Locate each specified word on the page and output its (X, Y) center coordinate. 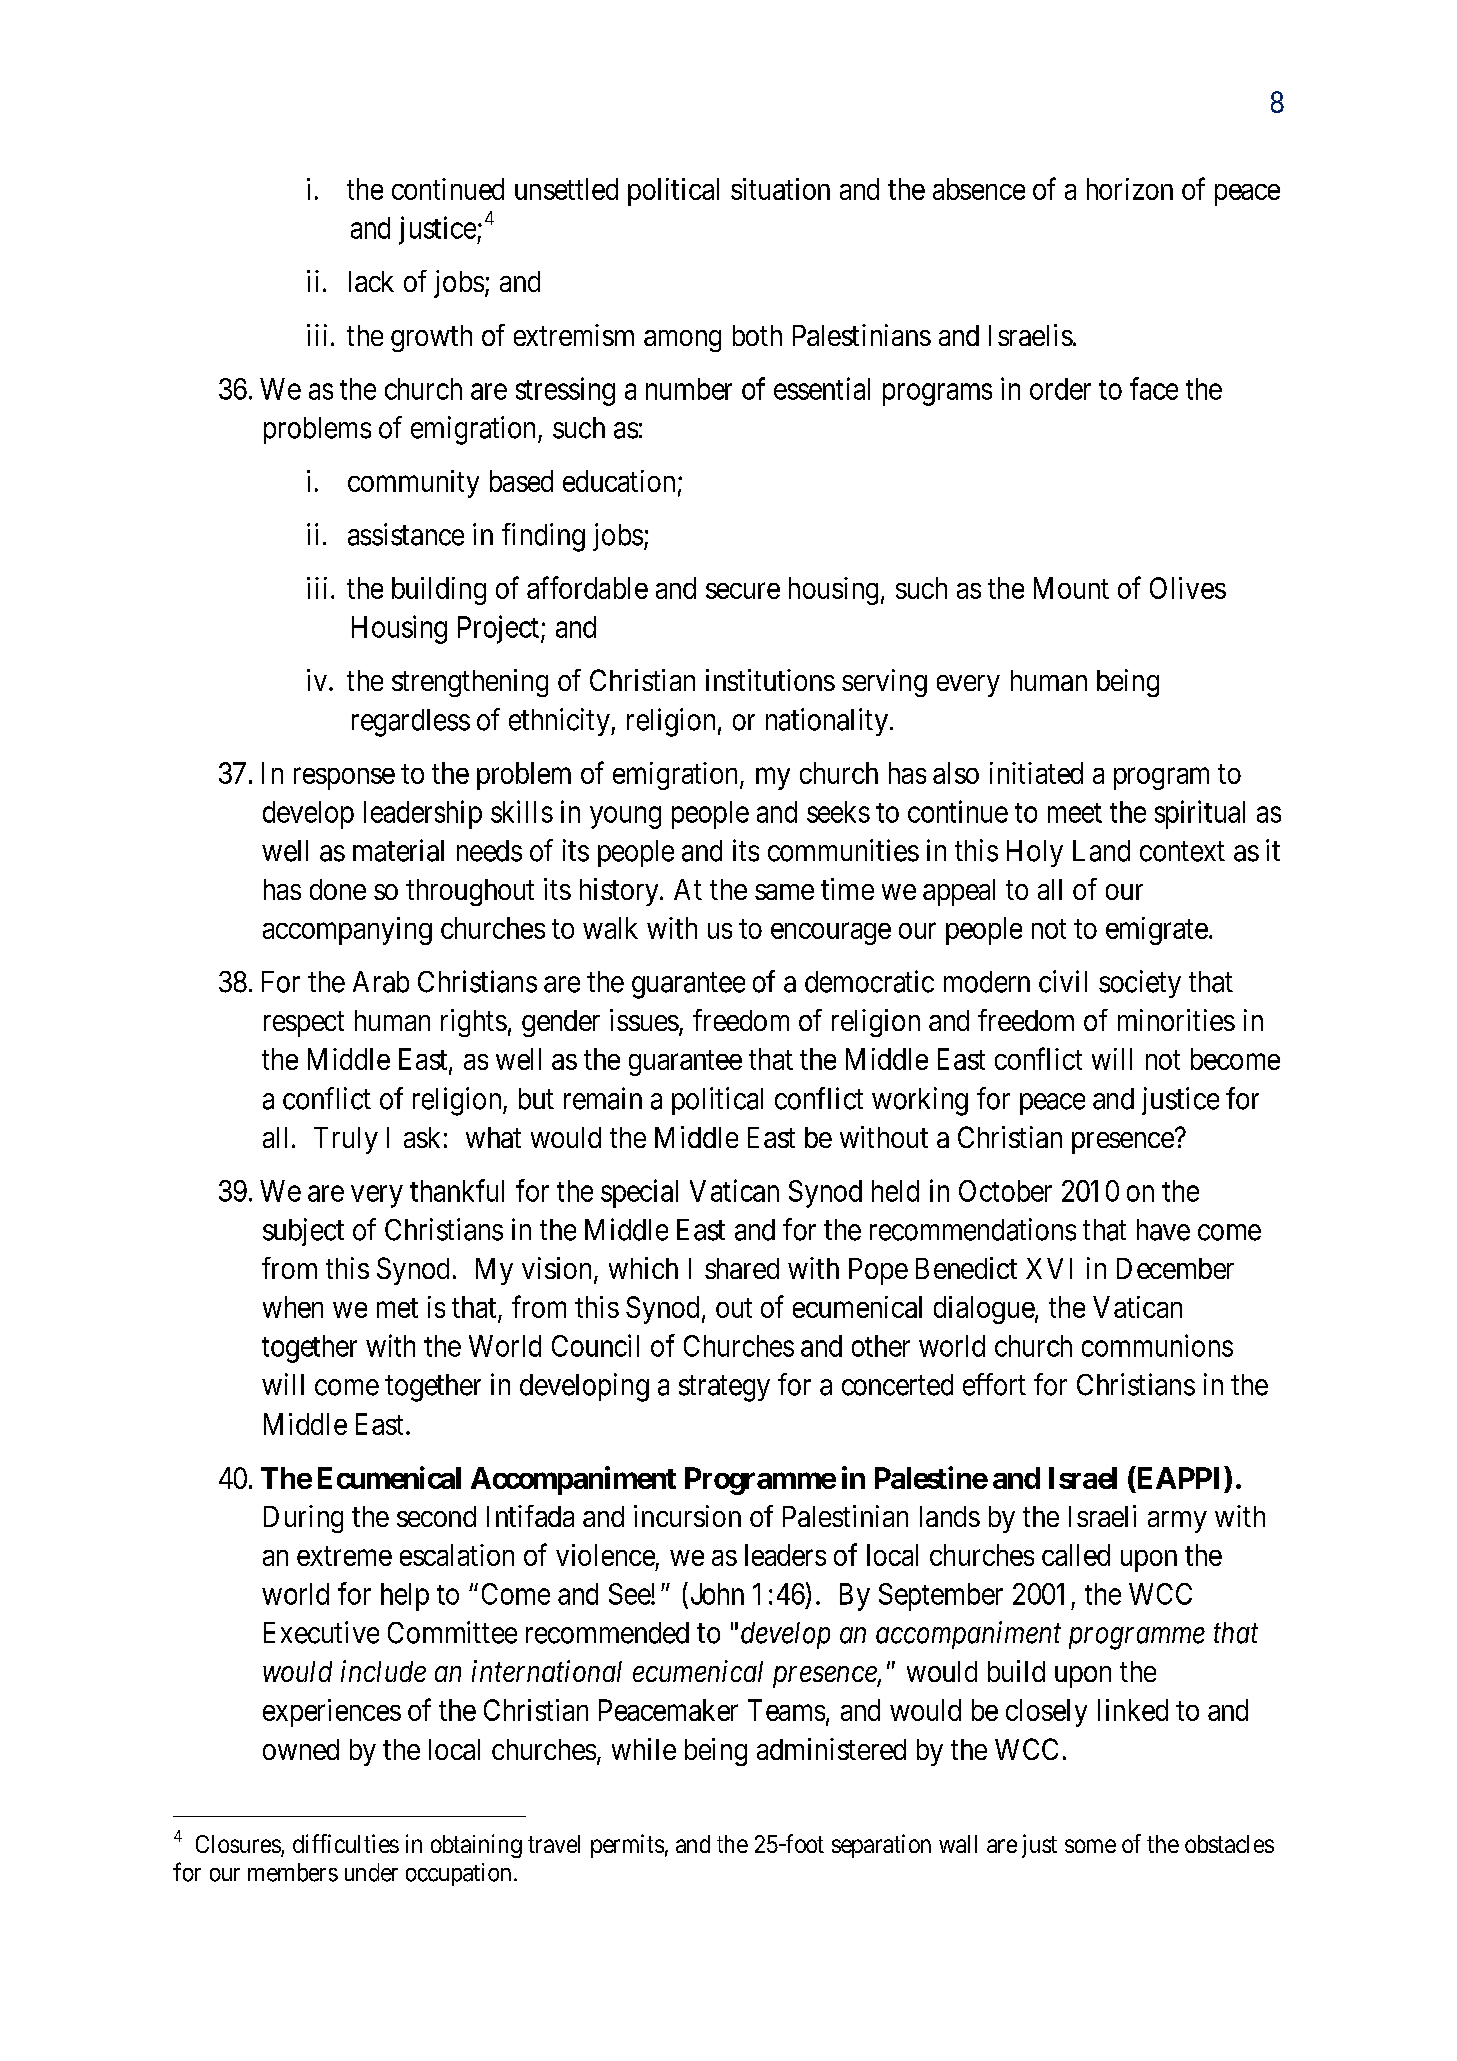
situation (780, 189)
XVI (1049, 1268)
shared (742, 1268)
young (625, 818)
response (344, 779)
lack (371, 281)
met (397, 1308)
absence (979, 189)
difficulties (346, 1843)
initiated (1036, 773)
